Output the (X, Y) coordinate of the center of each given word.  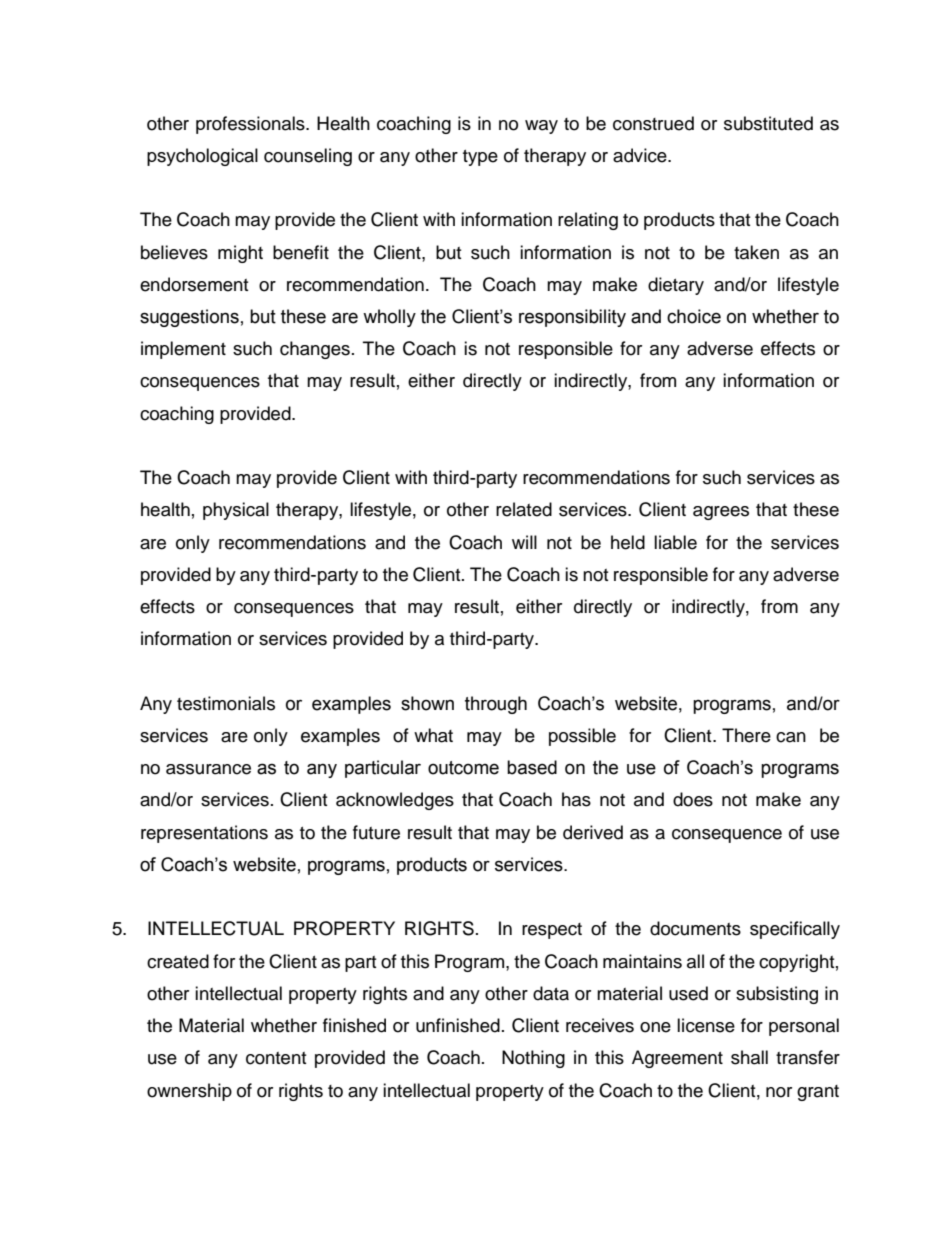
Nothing (533, 1059)
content (276, 1058)
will (524, 542)
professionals (251, 125)
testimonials (226, 703)
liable (675, 542)
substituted (768, 123)
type (480, 158)
